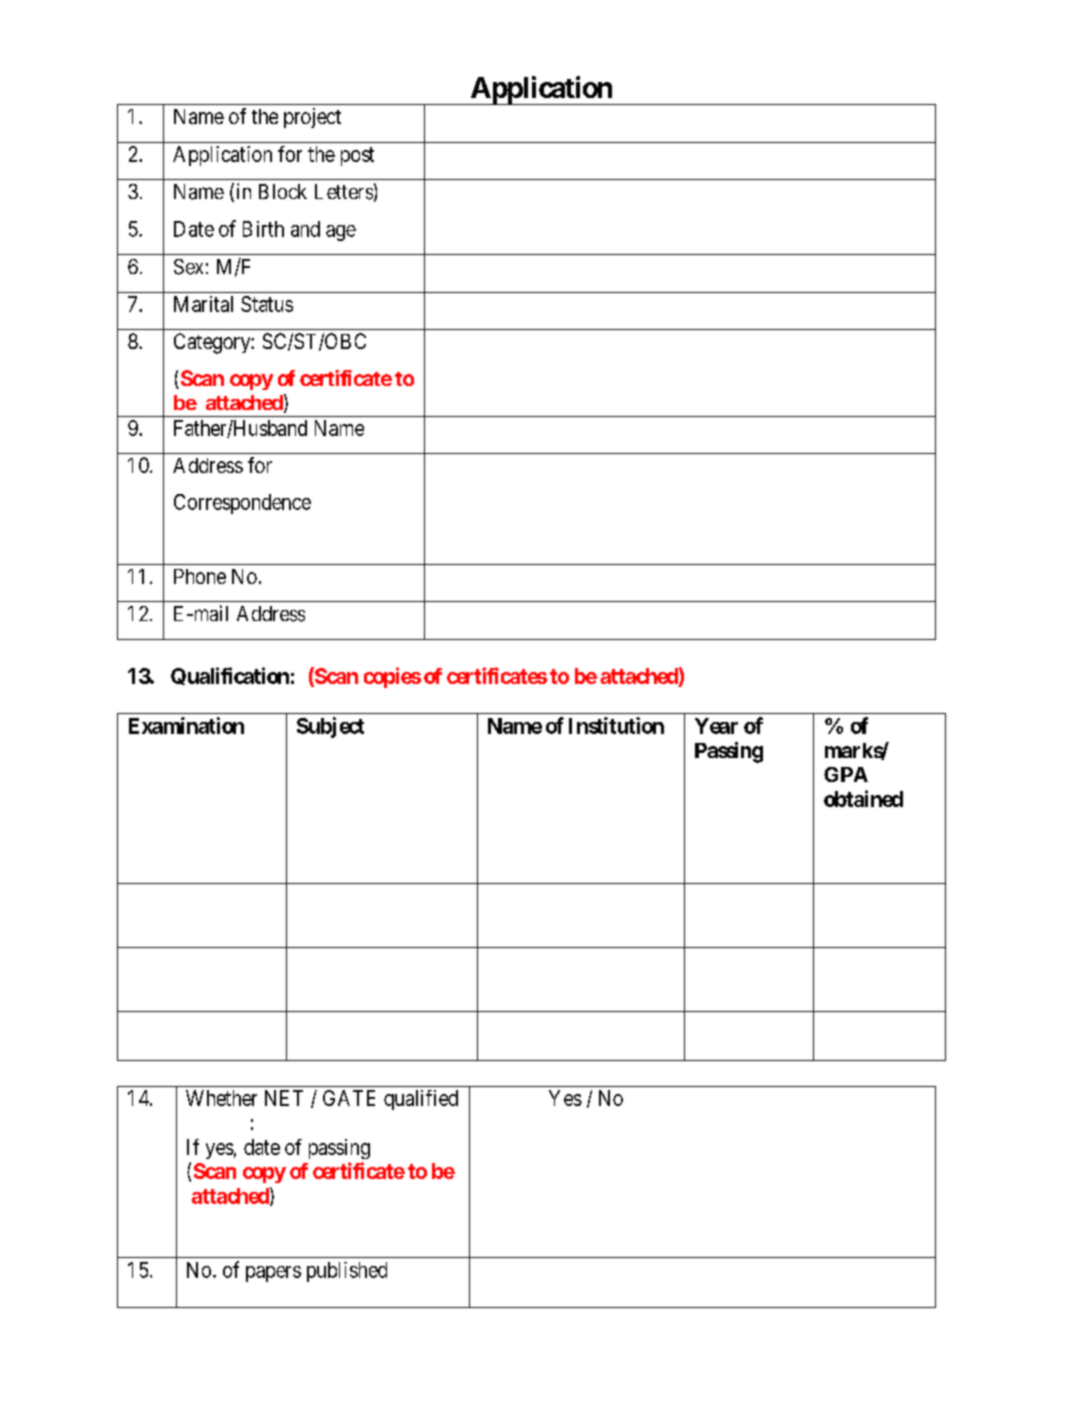 The image size is (1082, 1401). Describe the element at coordinates (242, 504) in the screenshot. I see `Correspondence` at that location.
